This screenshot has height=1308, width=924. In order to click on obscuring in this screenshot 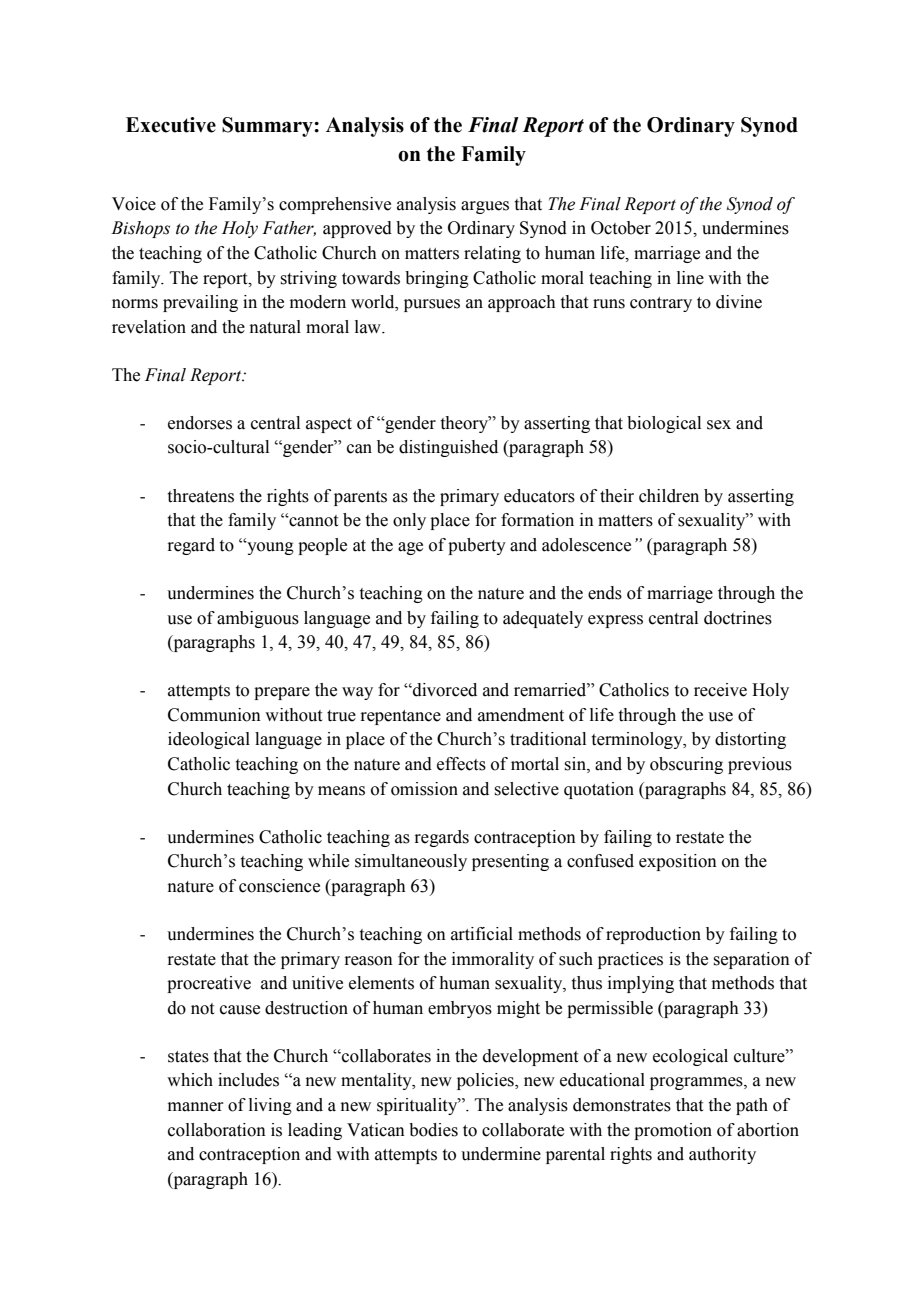, I will do `click(686, 765)`.
